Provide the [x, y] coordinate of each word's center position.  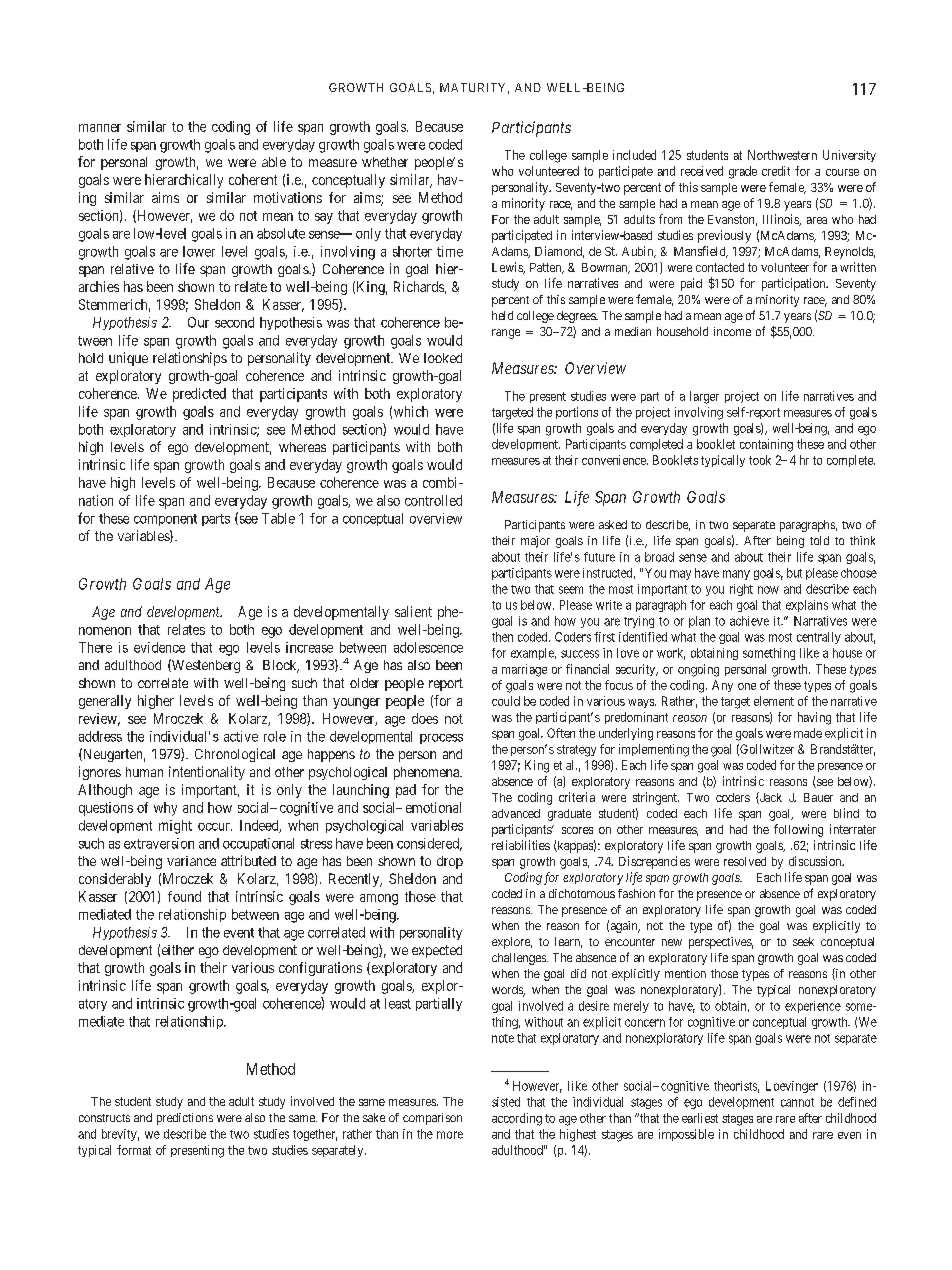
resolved [745, 861]
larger [704, 397]
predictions [185, 1119]
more [450, 1135]
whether [385, 162]
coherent [253, 179]
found [184, 896]
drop [450, 862]
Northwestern [782, 155]
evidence [159, 647]
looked [443, 358]
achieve [749, 621]
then [502, 637]
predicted [199, 395]
